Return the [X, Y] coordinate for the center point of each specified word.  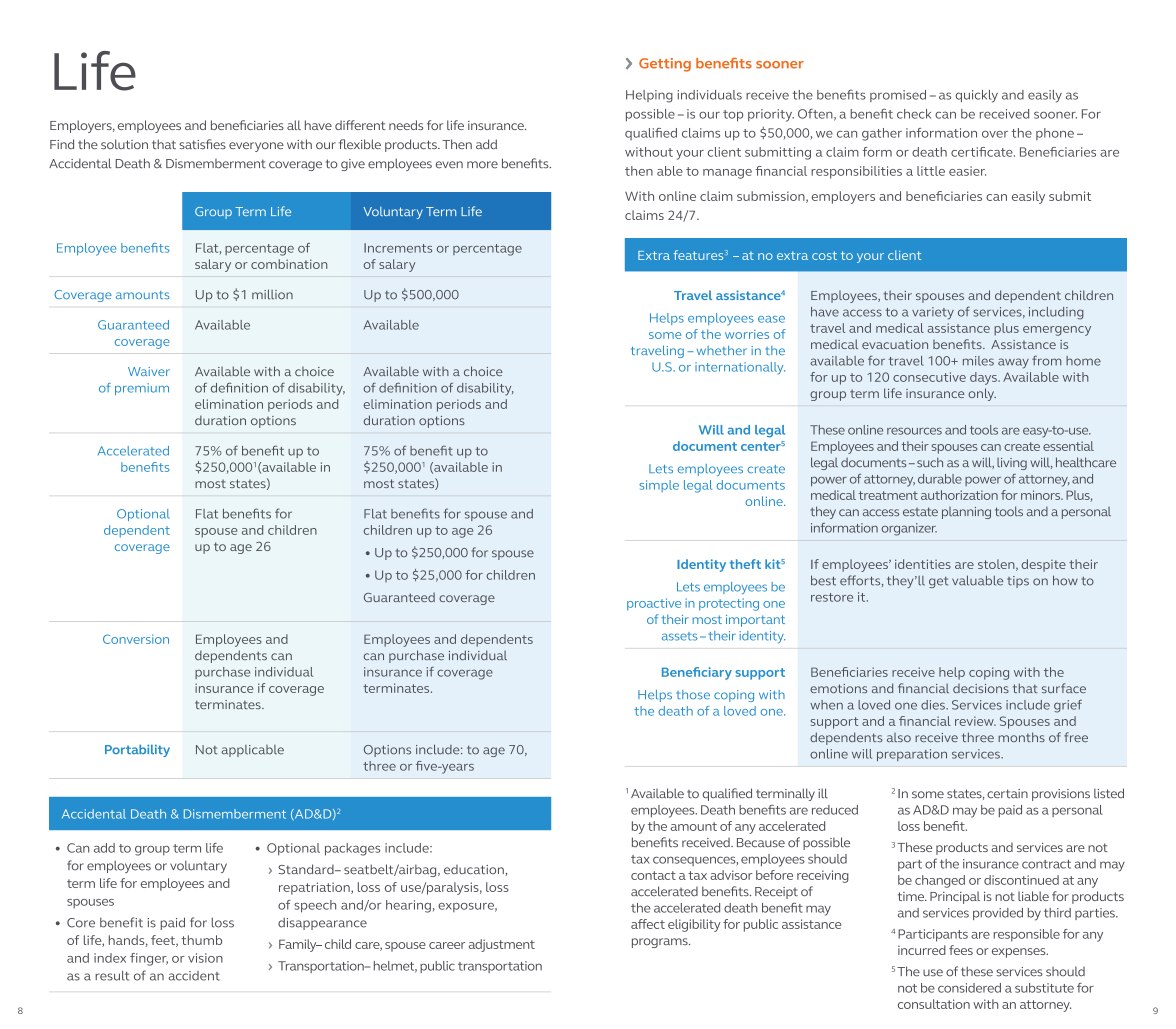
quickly [976, 96]
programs [661, 943]
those [693, 695]
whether [722, 350]
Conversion [136, 639]
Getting [665, 65]
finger [149, 959]
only [982, 394]
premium [142, 389]
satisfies [202, 144]
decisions [981, 688]
